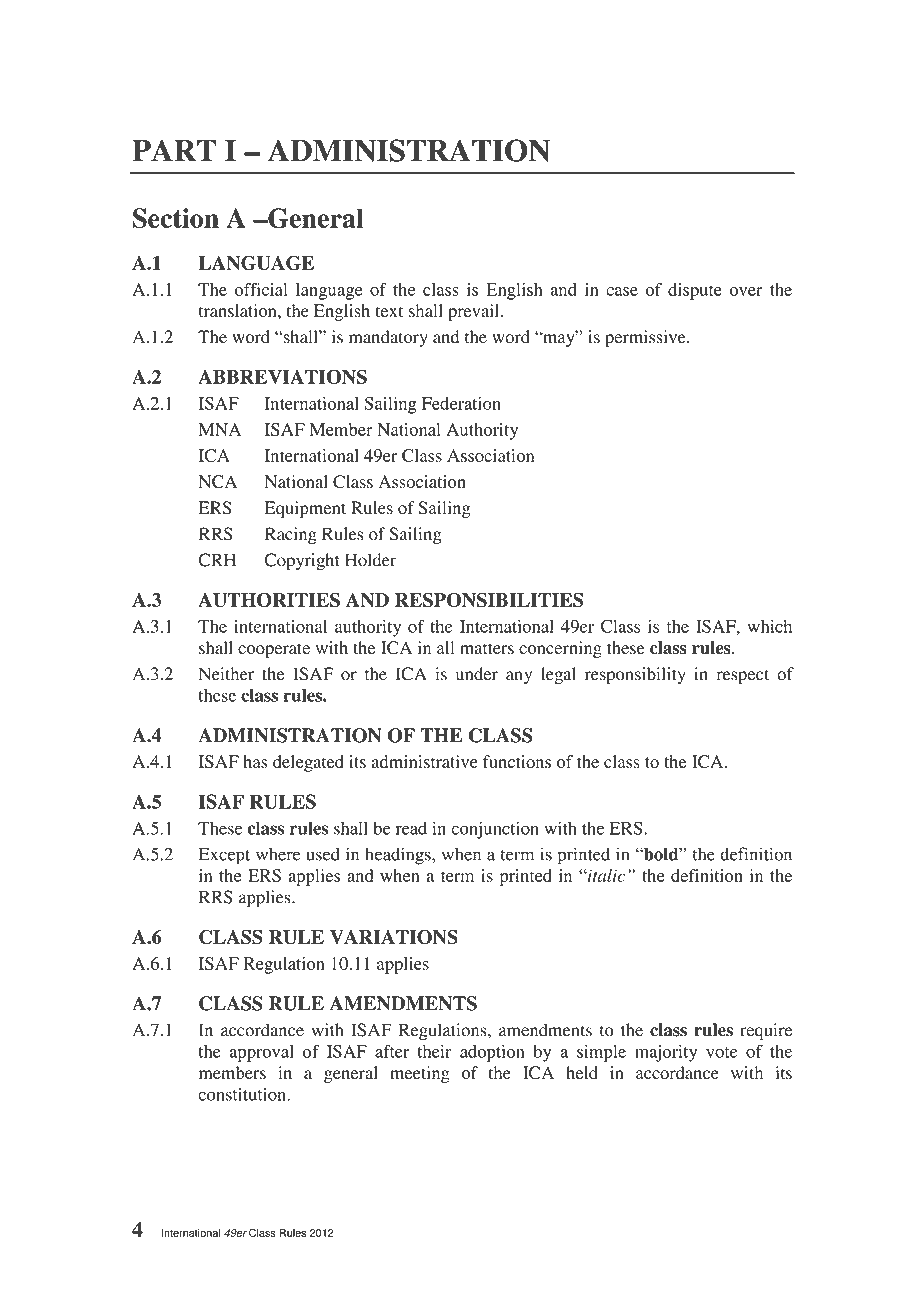  What do you see at coordinates (262, 1053) in the screenshot?
I see `approval` at bounding box center [262, 1053].
